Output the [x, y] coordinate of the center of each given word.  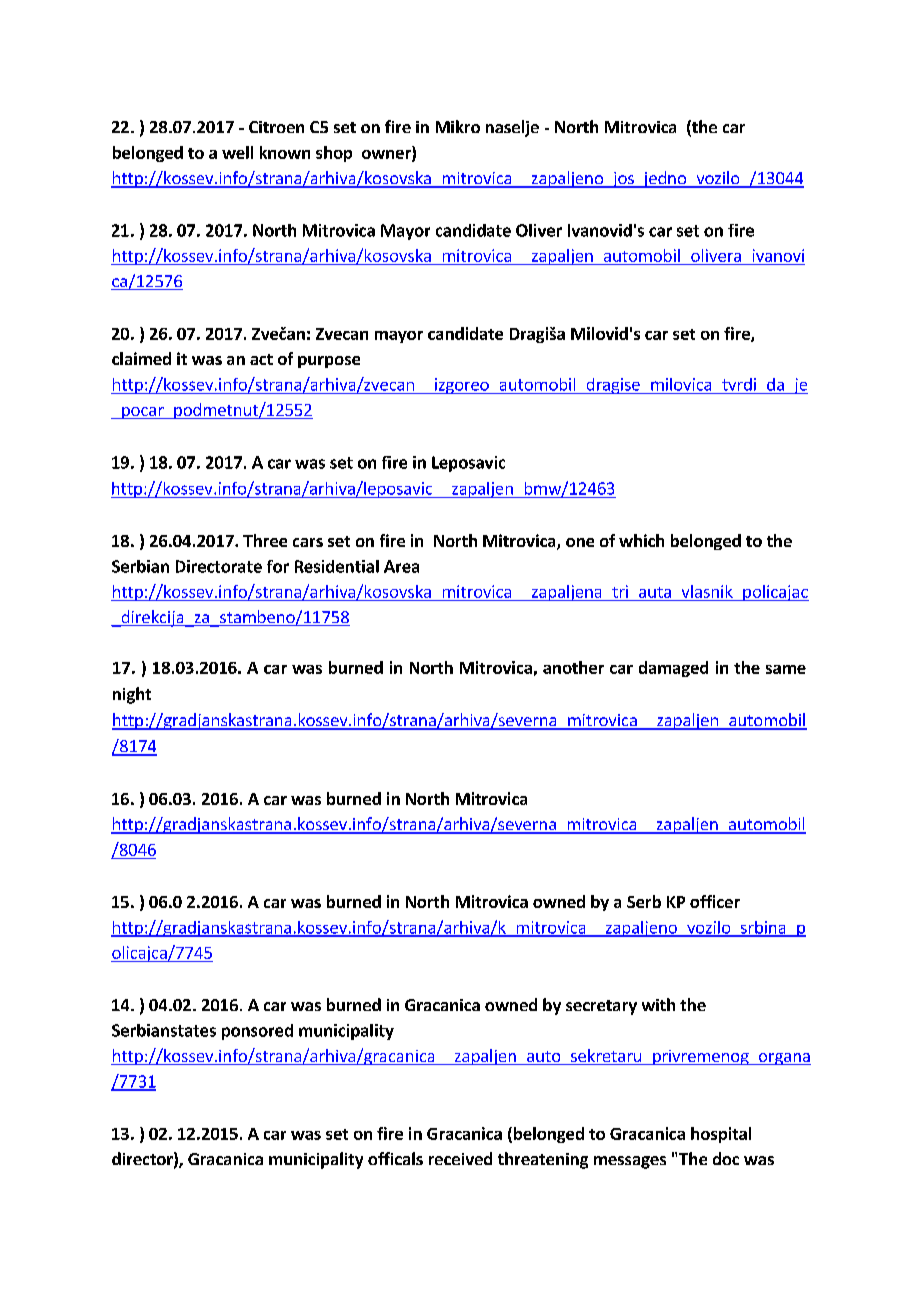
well [237, 152]
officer [715, 901]
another [573, 667]
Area [401, 566]
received [460, 1158]
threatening [543, 1160]
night [132, 695]
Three [265, 540]
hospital [721, 1135]
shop [334, 154]
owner [387, 155]
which [641, 540]
